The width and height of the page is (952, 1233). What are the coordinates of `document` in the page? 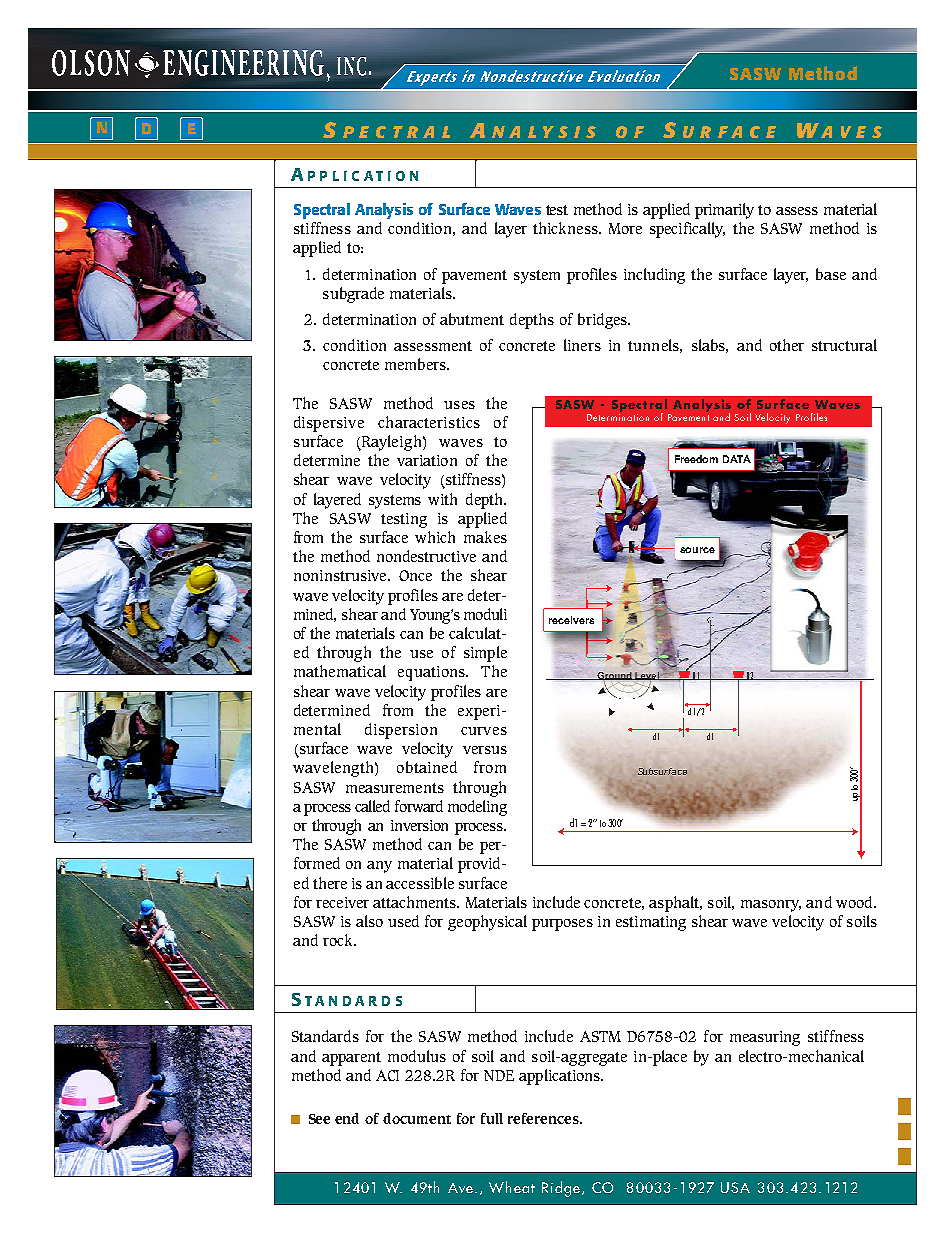 It's located at (417, 1118).
